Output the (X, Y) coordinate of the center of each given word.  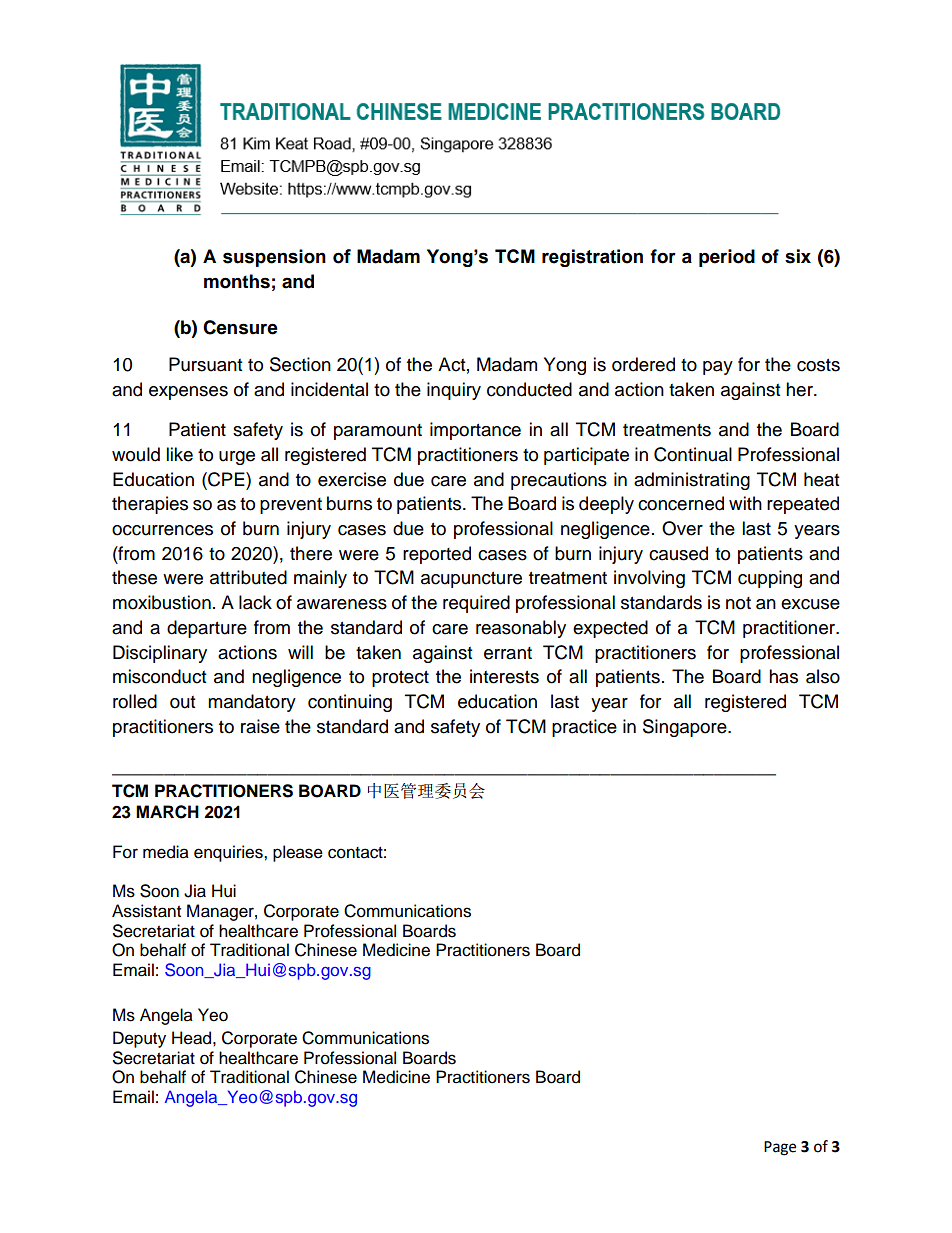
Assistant (146, 911)
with (745, 503)
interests (504, 676)
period (727, 258)
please (298, 853)
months (237, 281)
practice (584, 728)
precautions (559, 481)
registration (592, 258)
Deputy (139, 1039)
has (783, 676)
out (182, 702)
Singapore (686, 728)
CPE (226, 479)
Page (780, 1148)
